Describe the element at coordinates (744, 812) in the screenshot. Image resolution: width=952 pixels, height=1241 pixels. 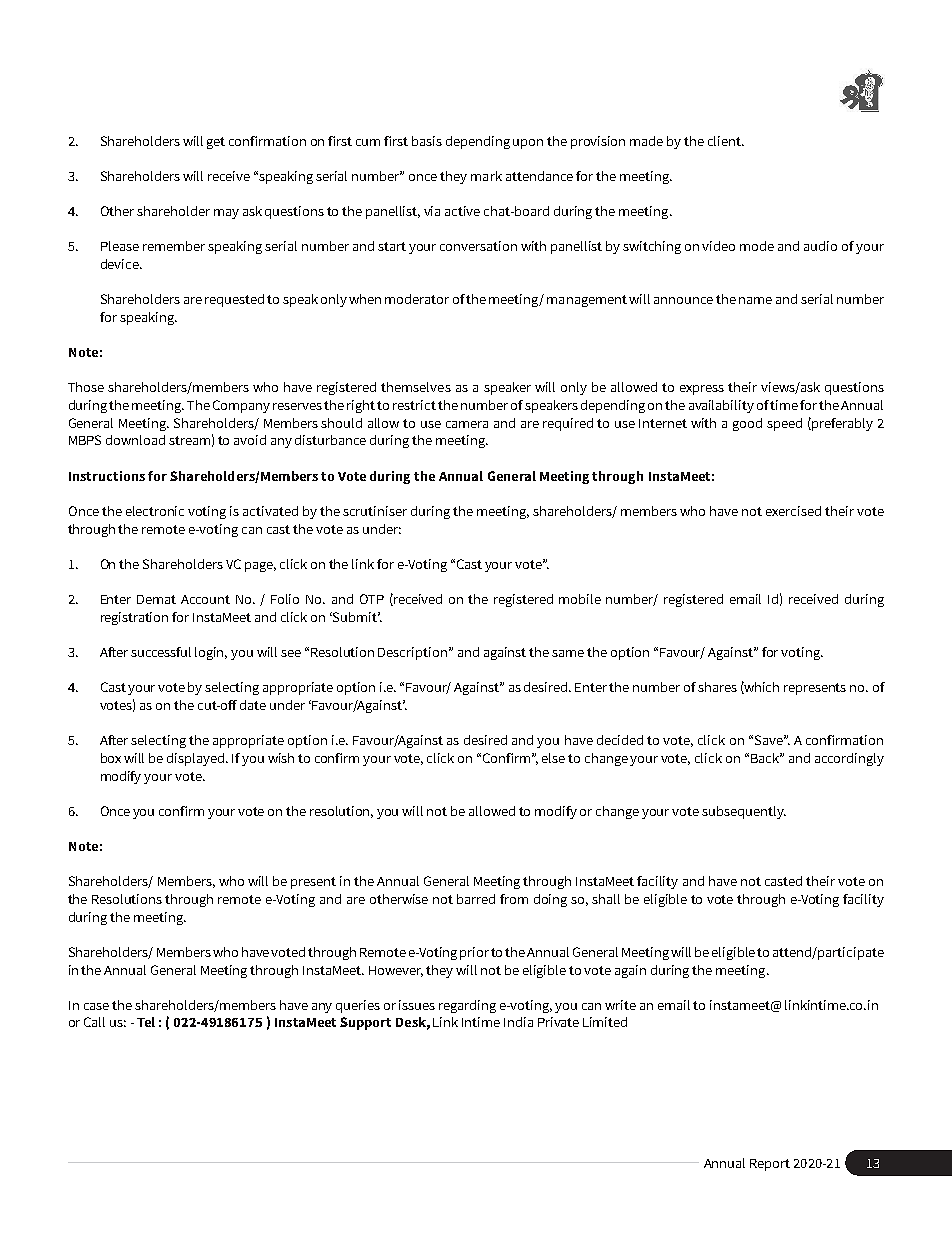
I see `subsequently` at that location.
